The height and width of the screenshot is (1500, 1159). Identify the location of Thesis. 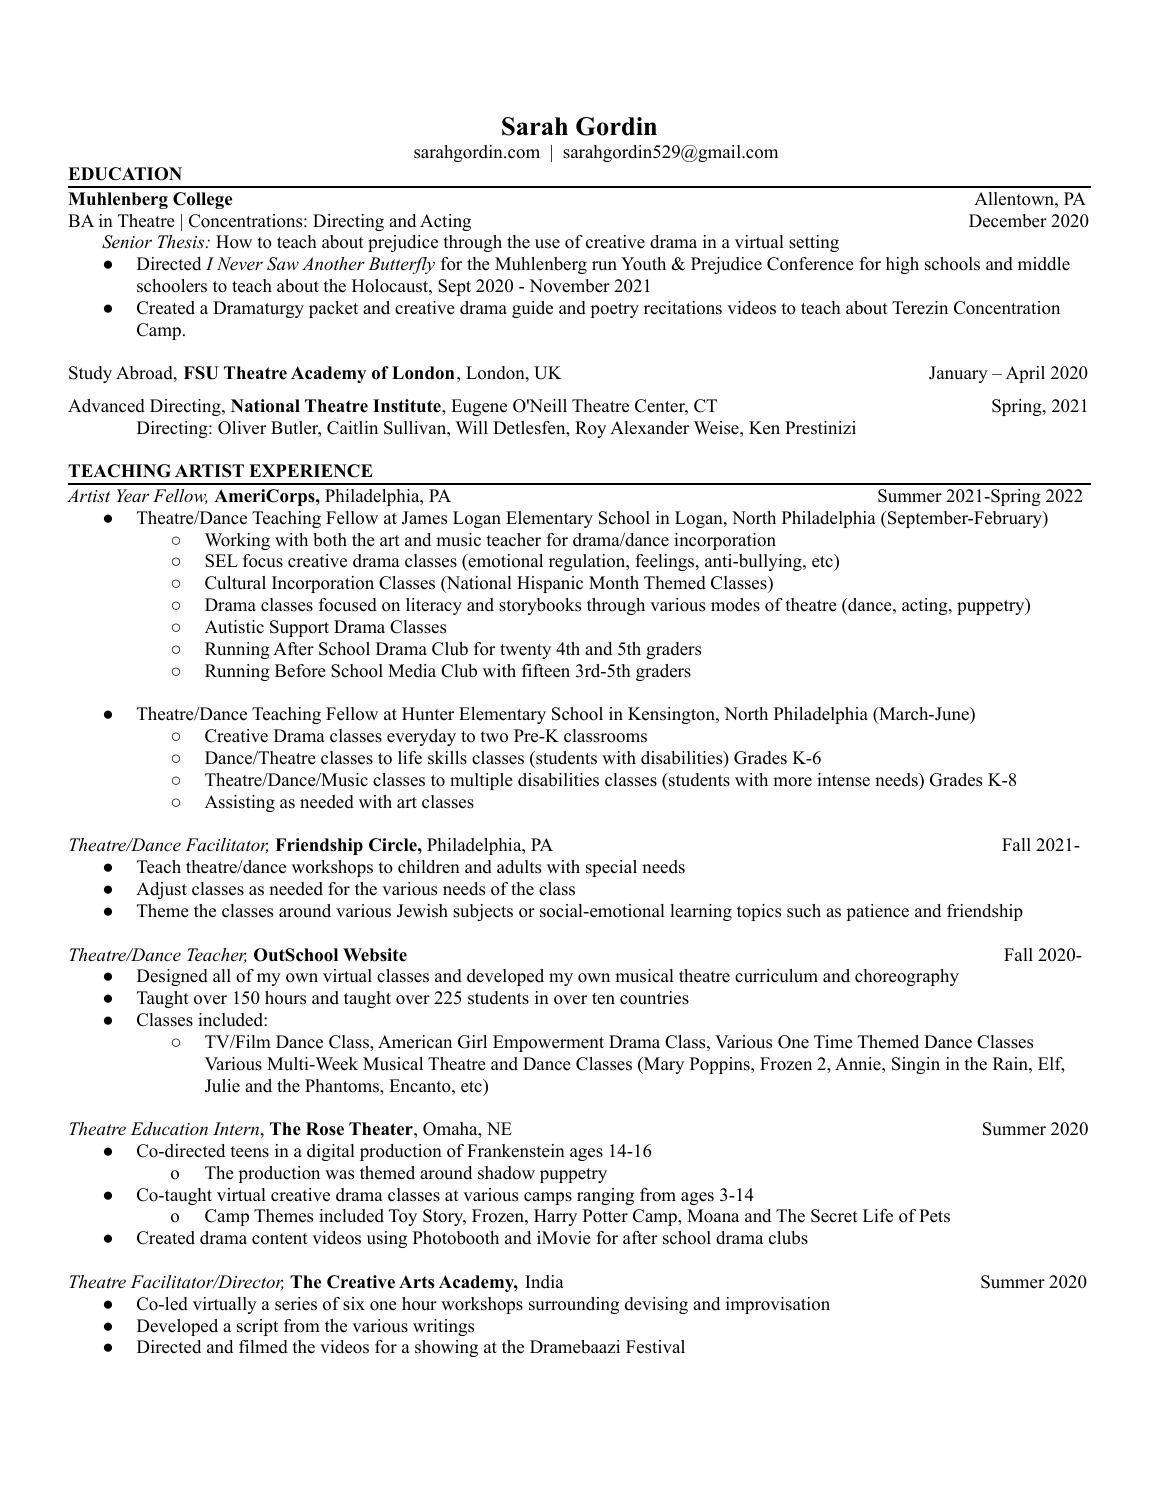
(182, 241).
